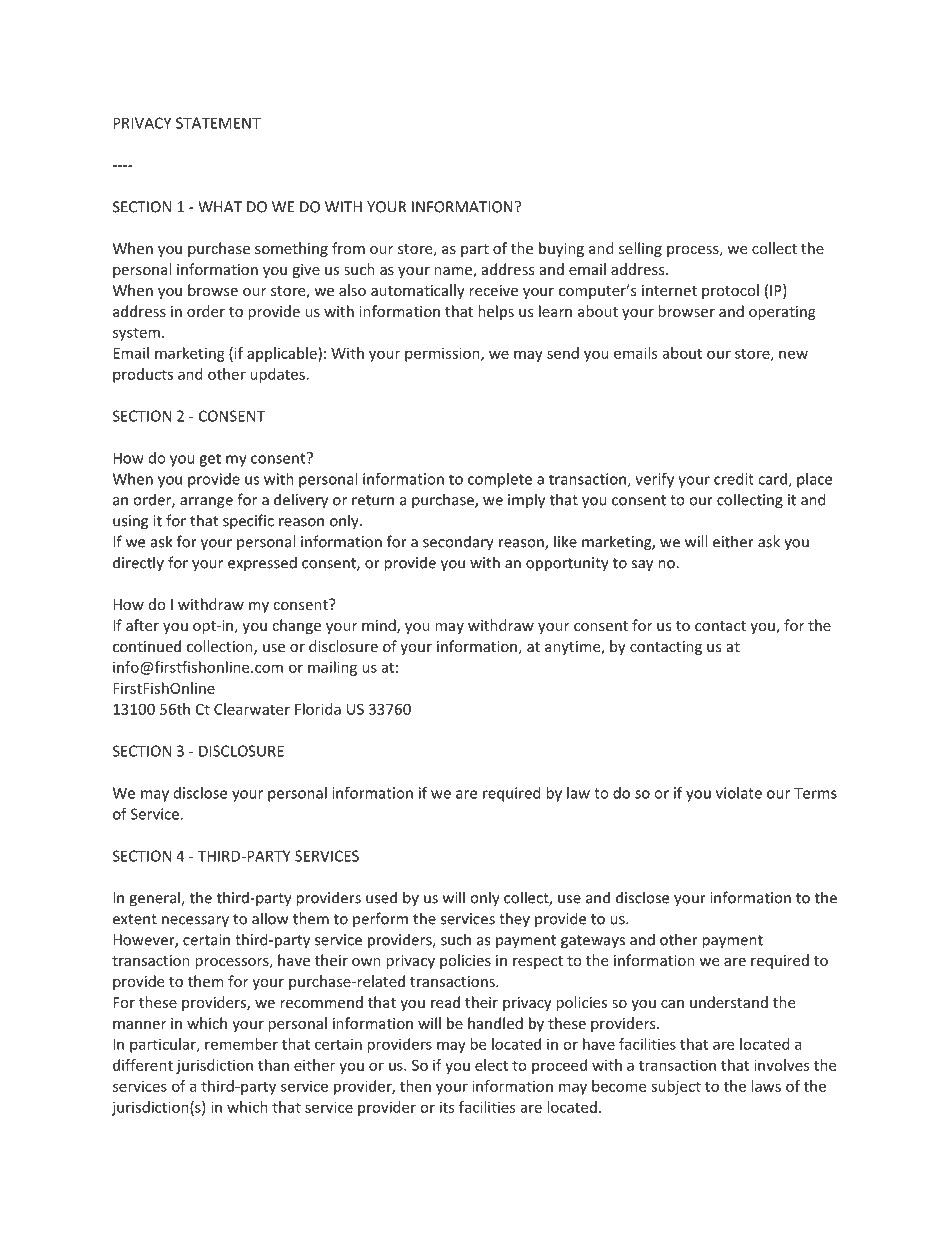 Image resolution: width=952 pixels, height=1233 pixels. What do you see at coordinates (739, 793) in the document?
I see `violate` at bounding box center [739, 793].
